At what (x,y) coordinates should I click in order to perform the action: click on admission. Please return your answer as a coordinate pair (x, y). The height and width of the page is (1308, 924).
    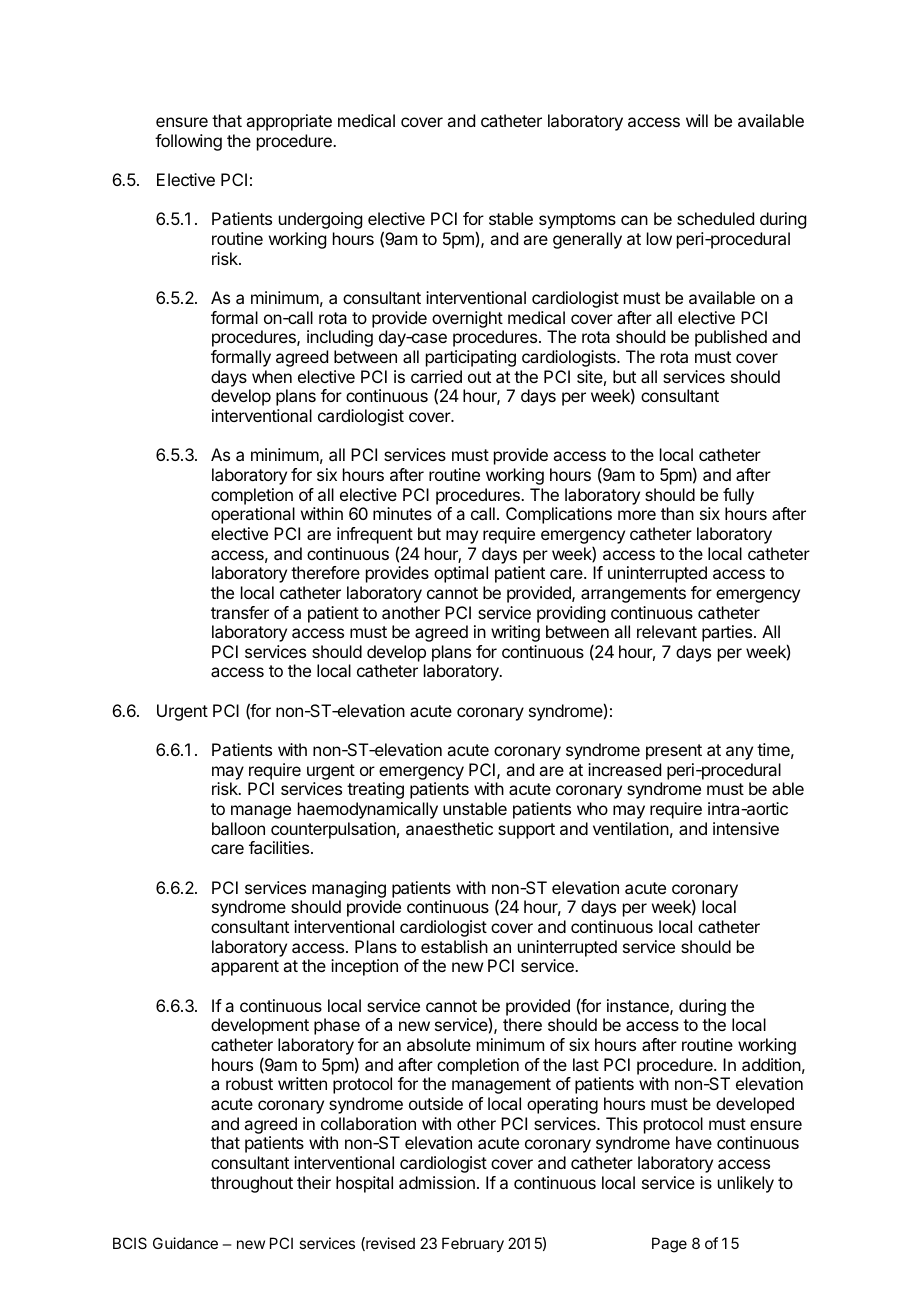
    Looking at the image, I should click on (437, 1182).
